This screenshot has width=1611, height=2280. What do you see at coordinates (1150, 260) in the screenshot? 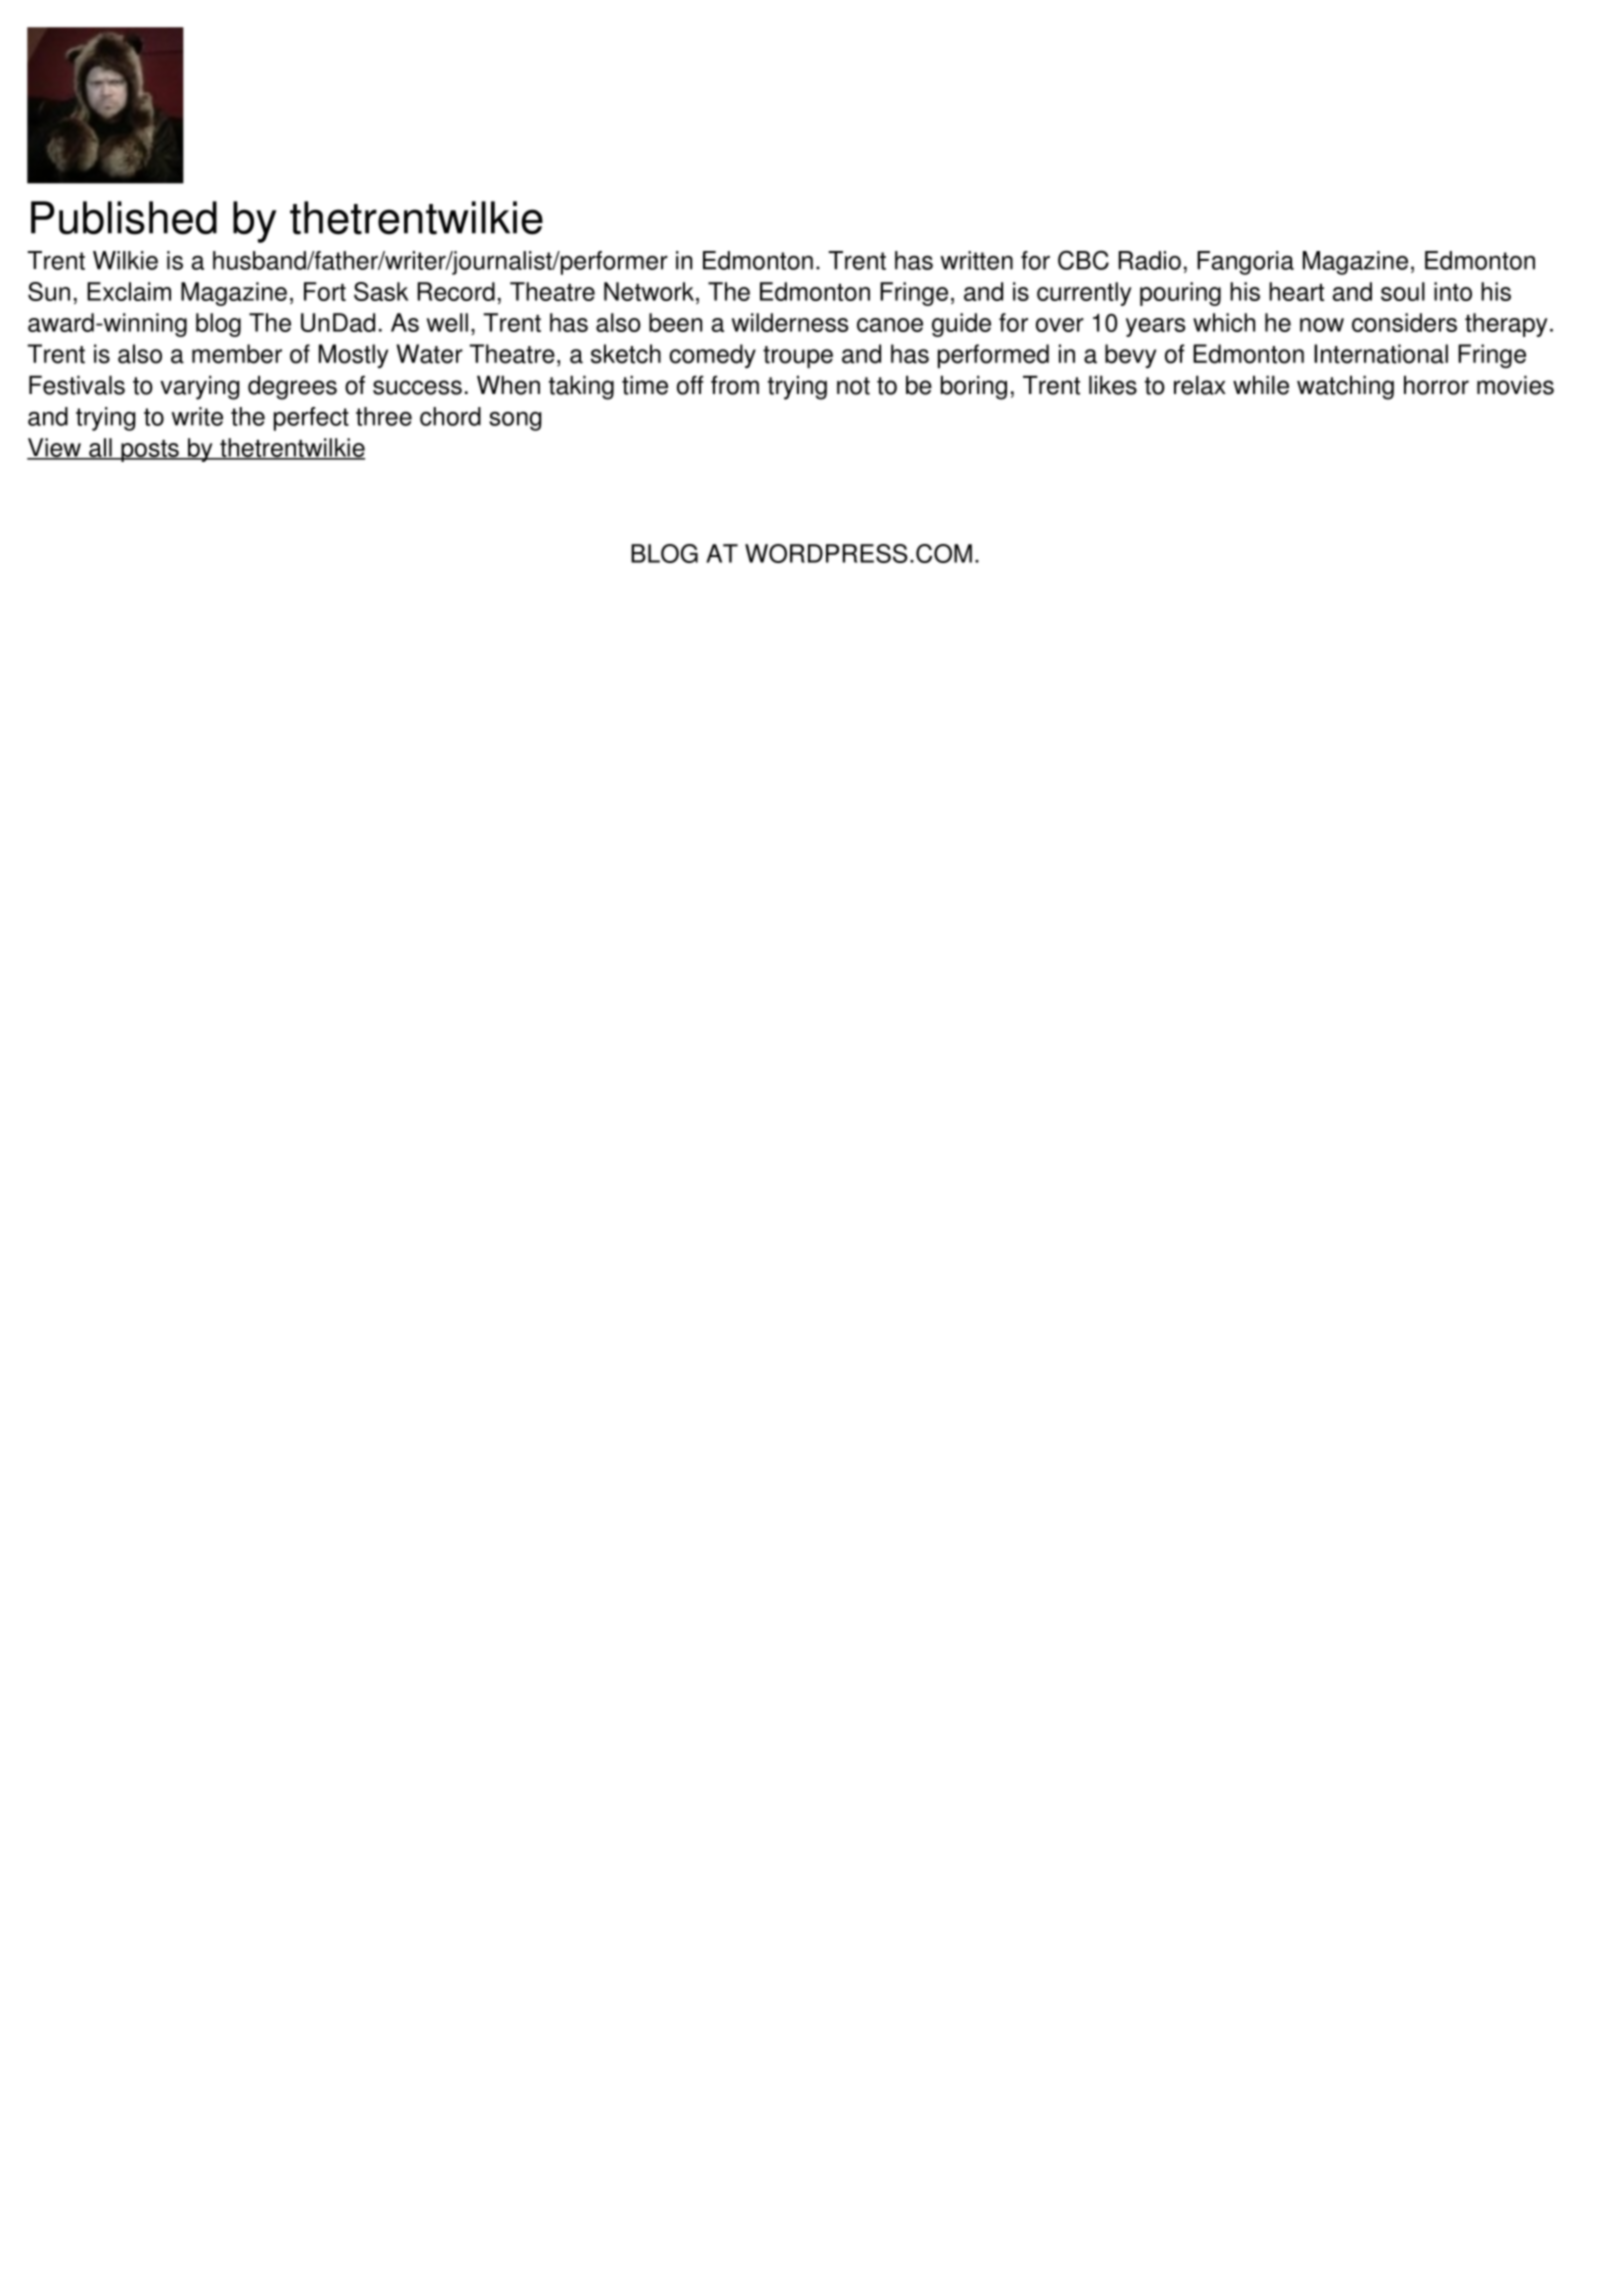
I see `Radio` at bounding box center [1150, 260].
